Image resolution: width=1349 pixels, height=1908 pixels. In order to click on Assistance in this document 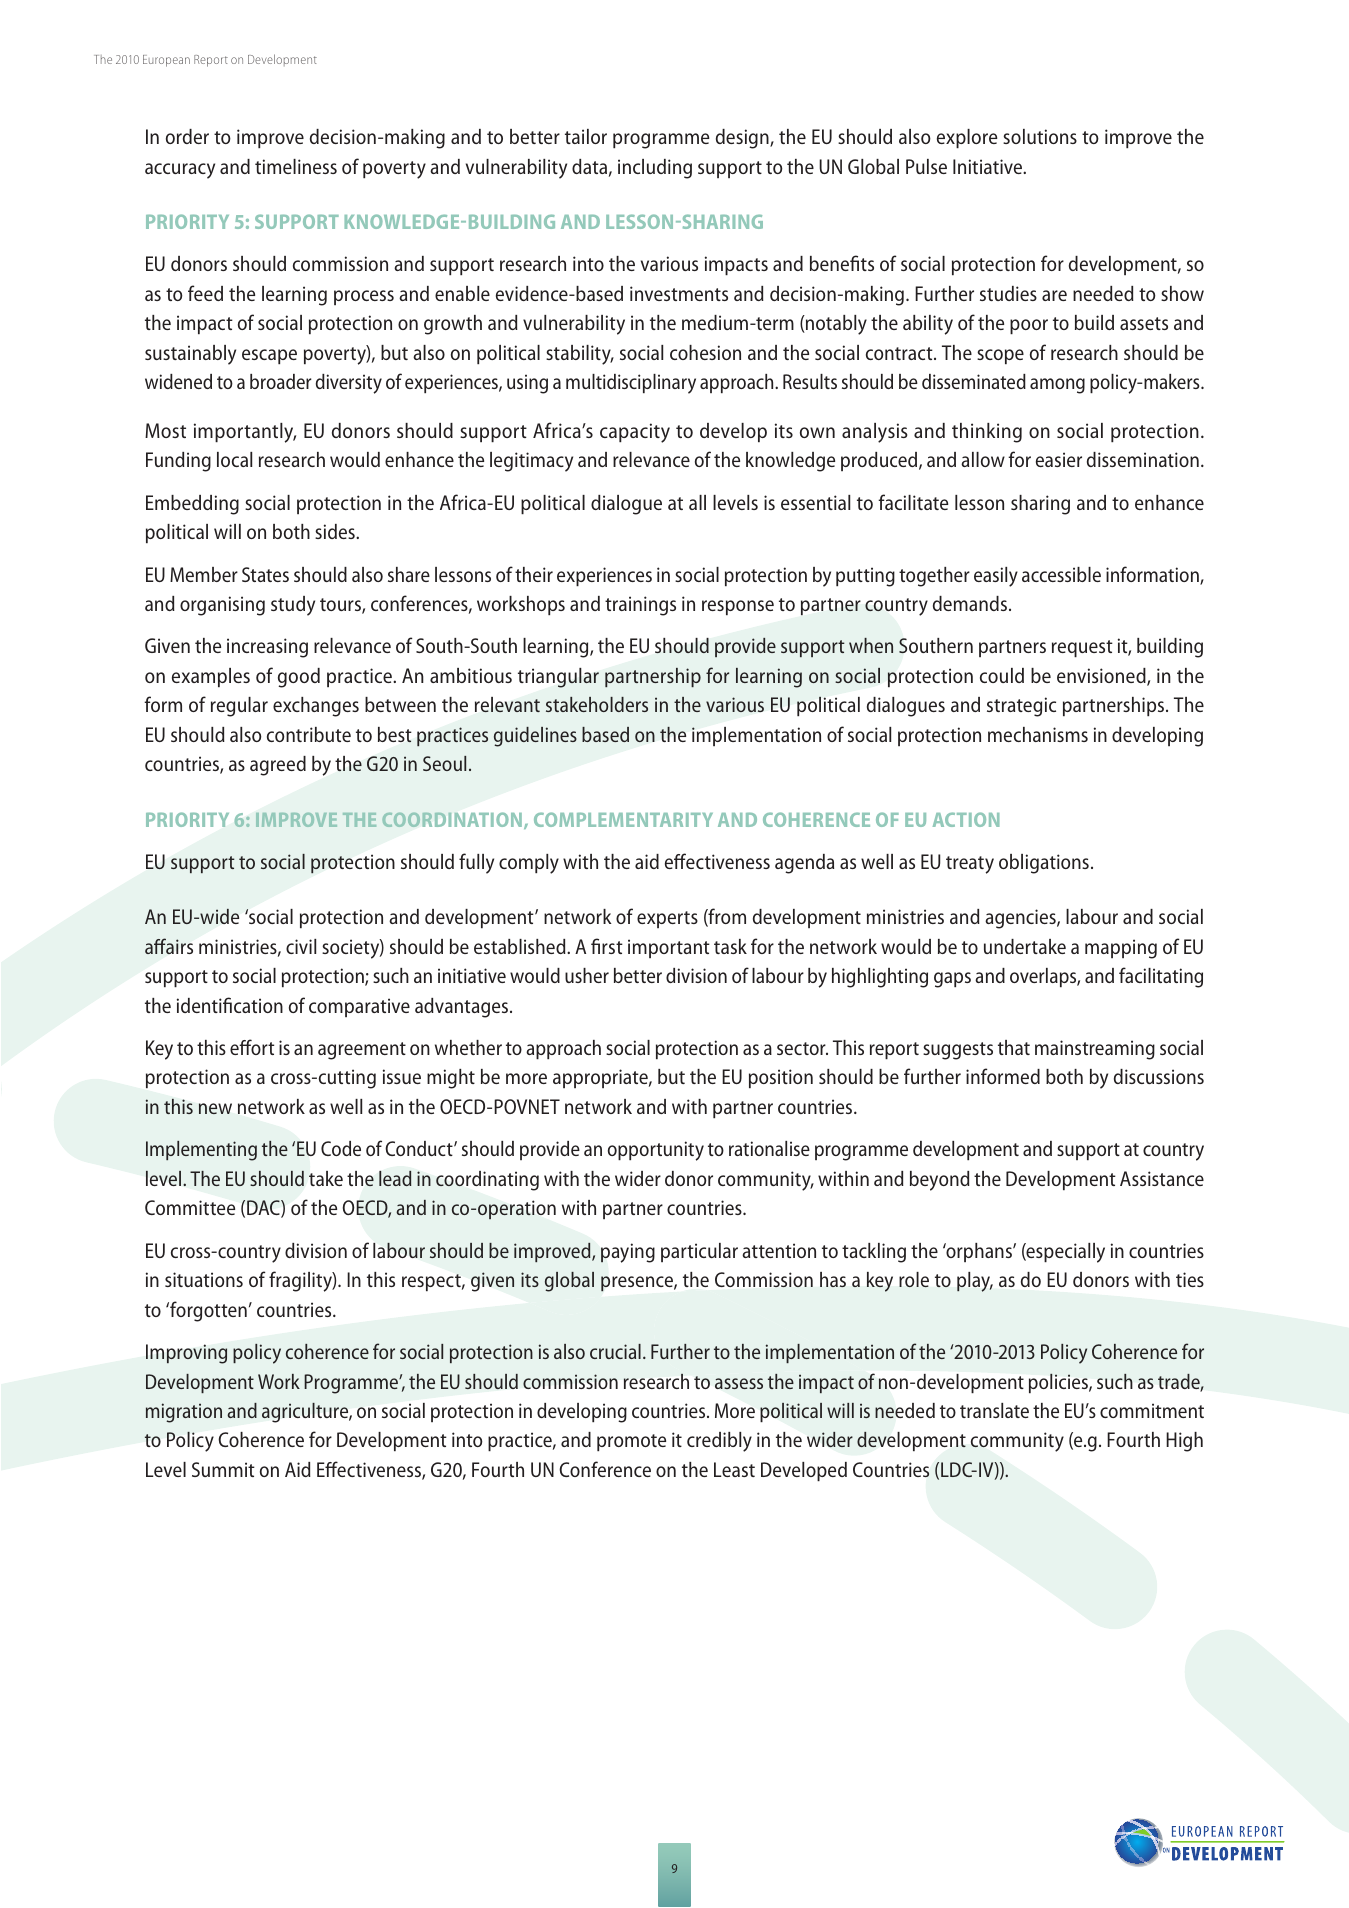, I will do `click(1162, 1178)`.
